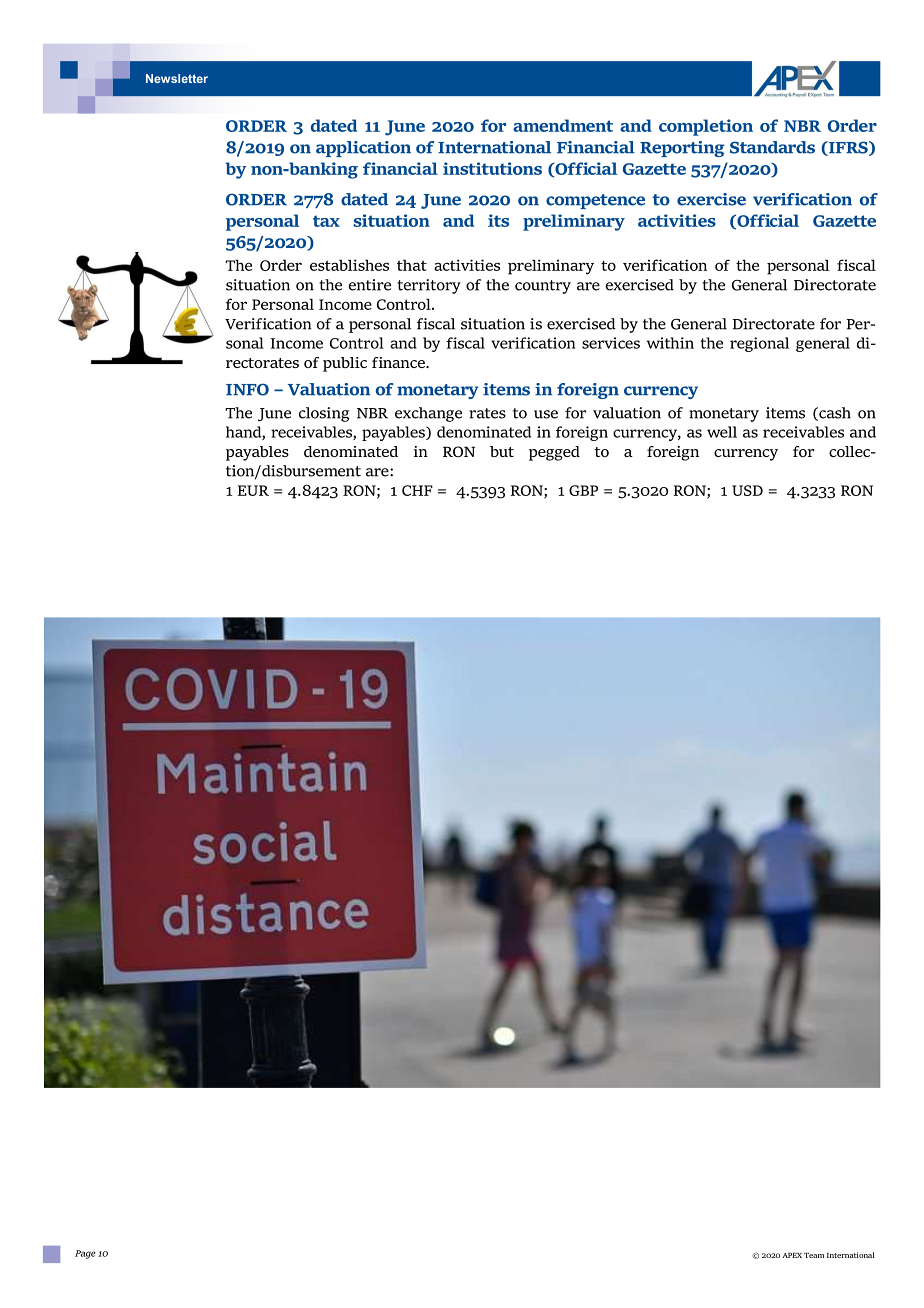 Image resolution: width=924 pixels, height=1308 pixels. I want to click on EUR, so click(253, 490).
